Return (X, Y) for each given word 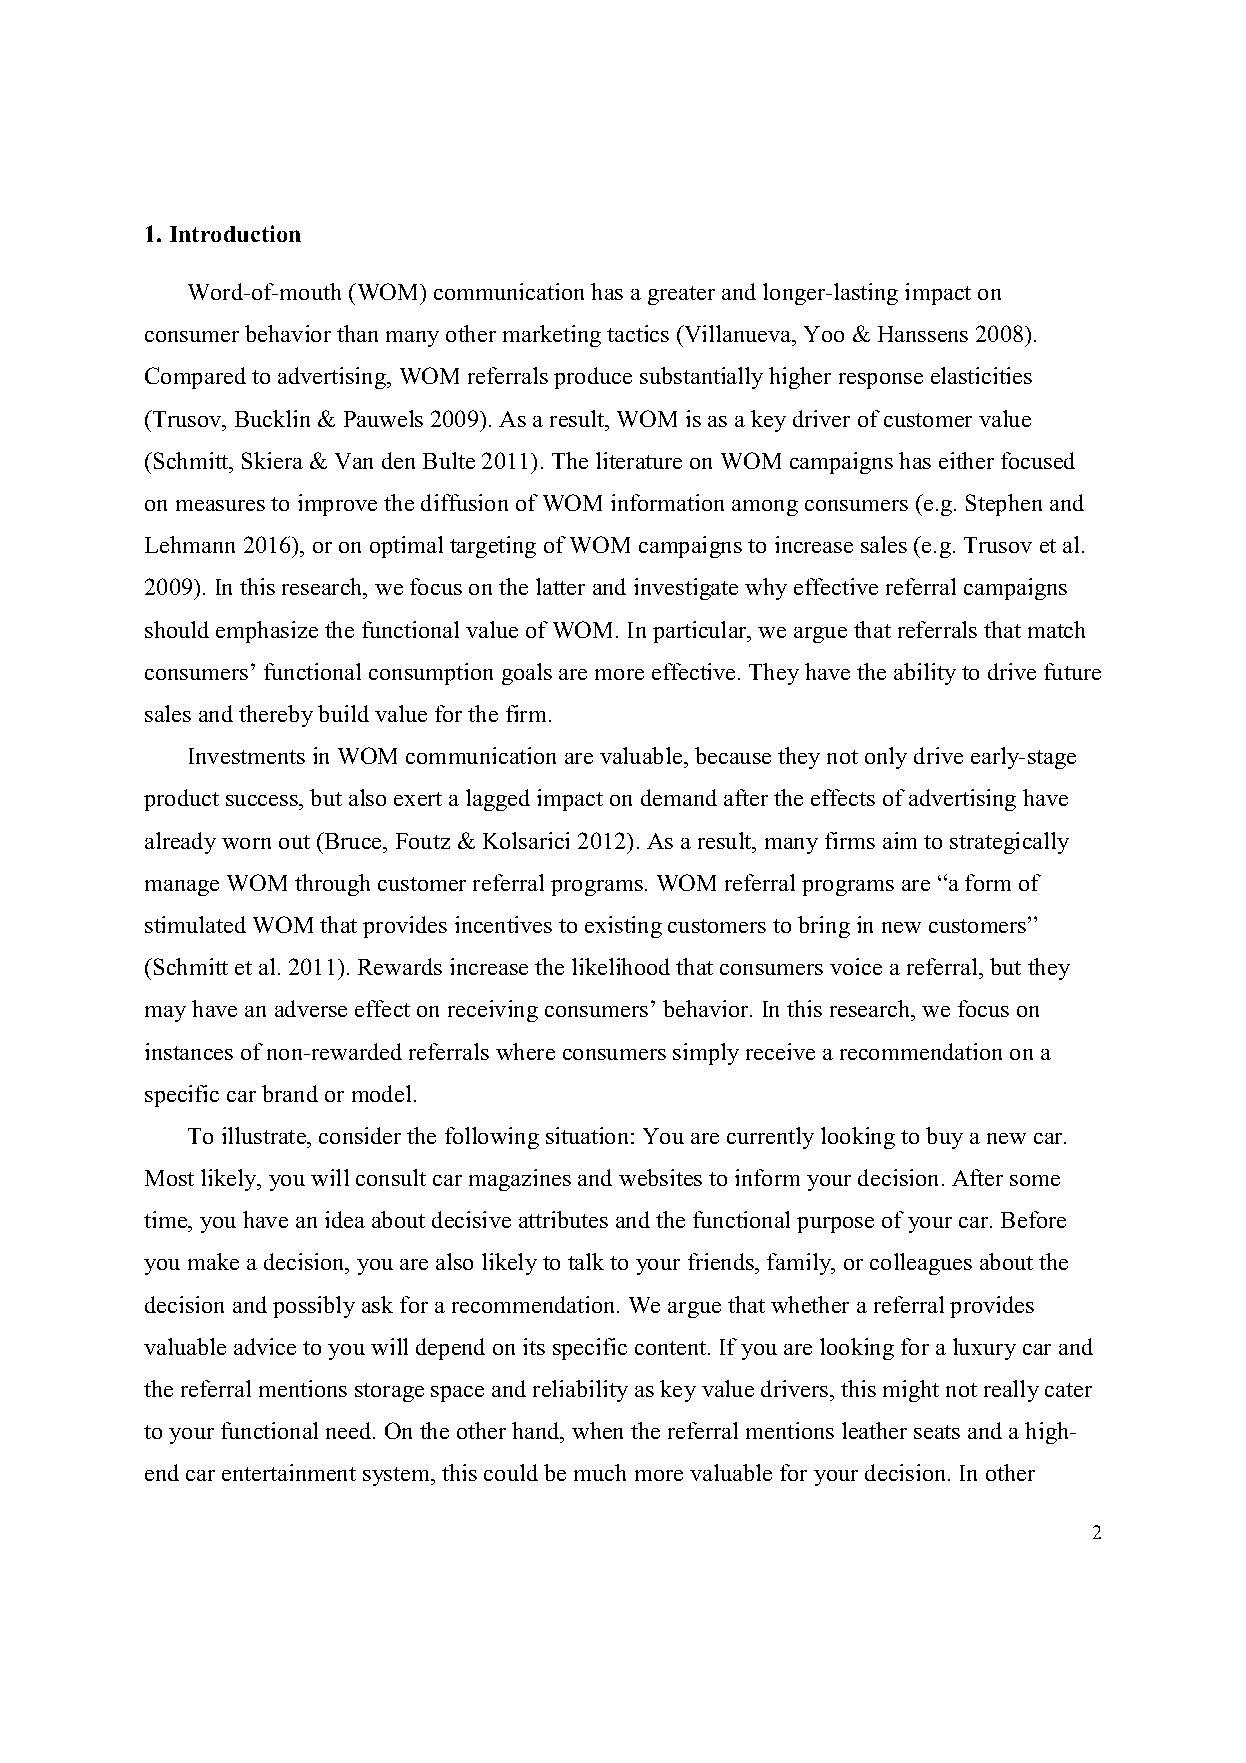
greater (681, 295)
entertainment (289, 1472)
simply (706, 1054)
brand (290, 1093)
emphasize (267, 632)
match (1056, 629)
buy (944, 1138)
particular (701, 632)
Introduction (235, 233)
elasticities (981, 375)
